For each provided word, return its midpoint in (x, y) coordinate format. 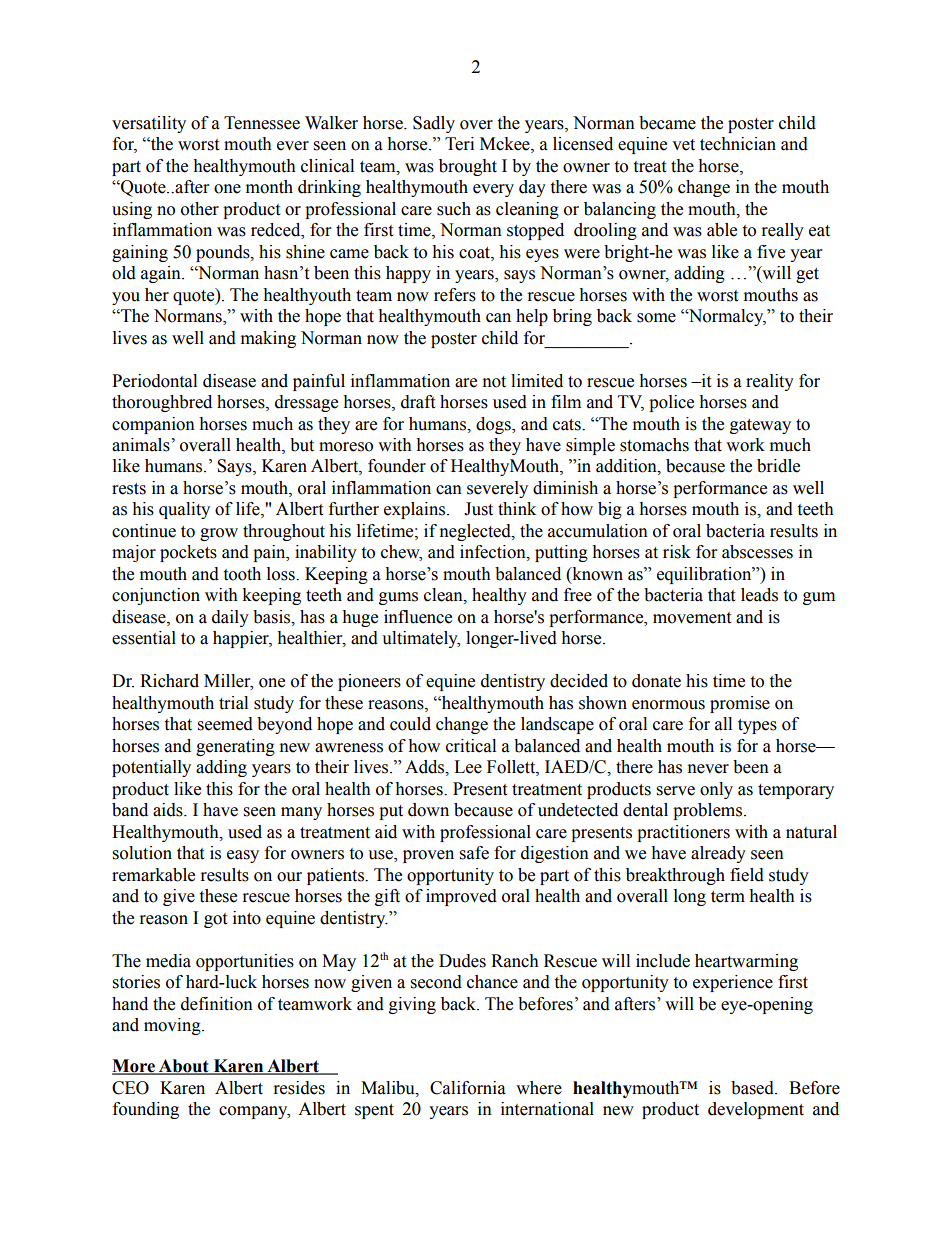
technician (738, 144)
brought (468, 167)
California (468, 1088)
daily (230, 618)
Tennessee (262, 123)
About (184, 1067)
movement (692, 618)
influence (418, 617)
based (753, 1088)
